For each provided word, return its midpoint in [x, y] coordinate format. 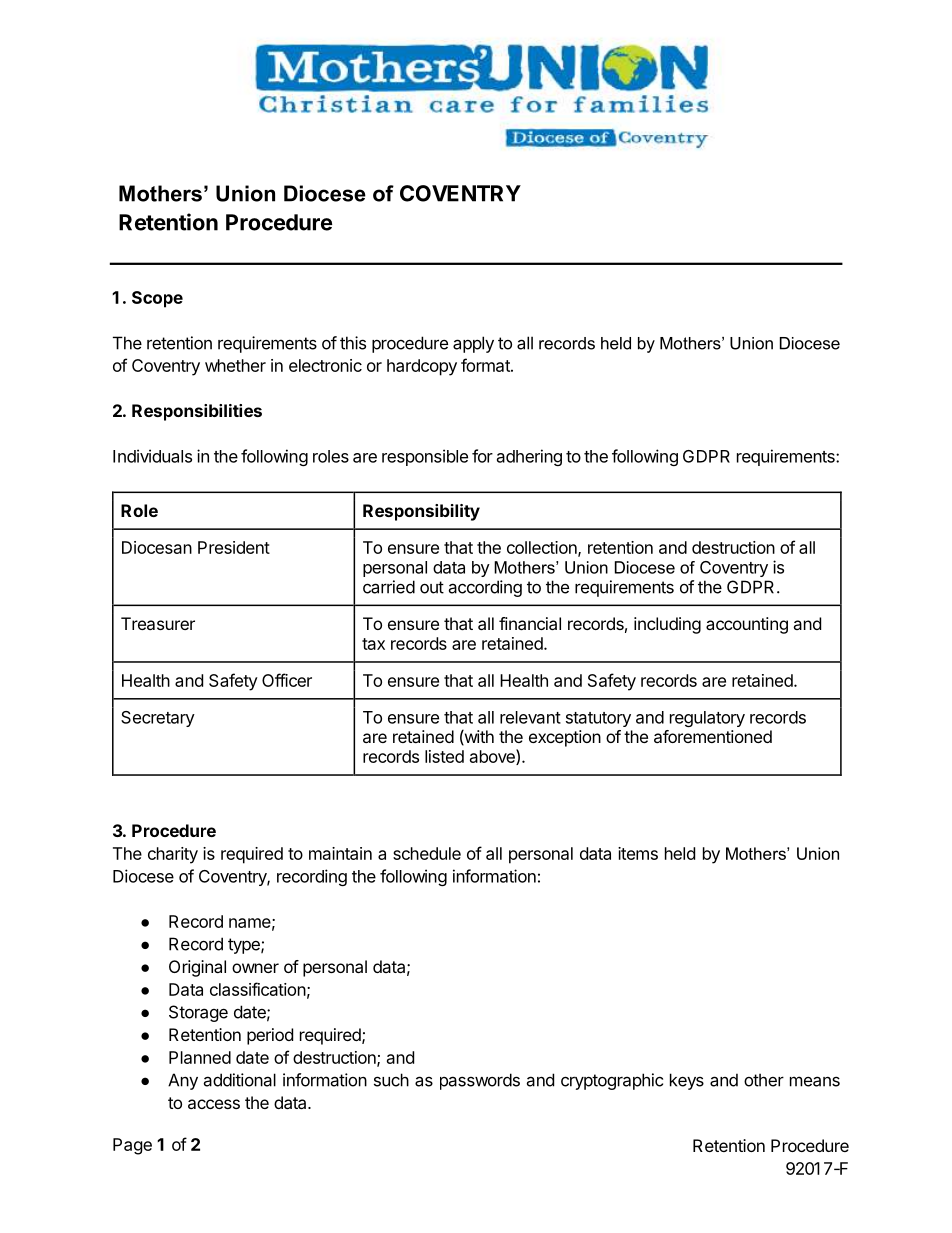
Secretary [158, 719]
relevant [530, 717]
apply [473, 344]
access [214, 1104]
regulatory [707, 719]
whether [235, 365]
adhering [529, 457]
